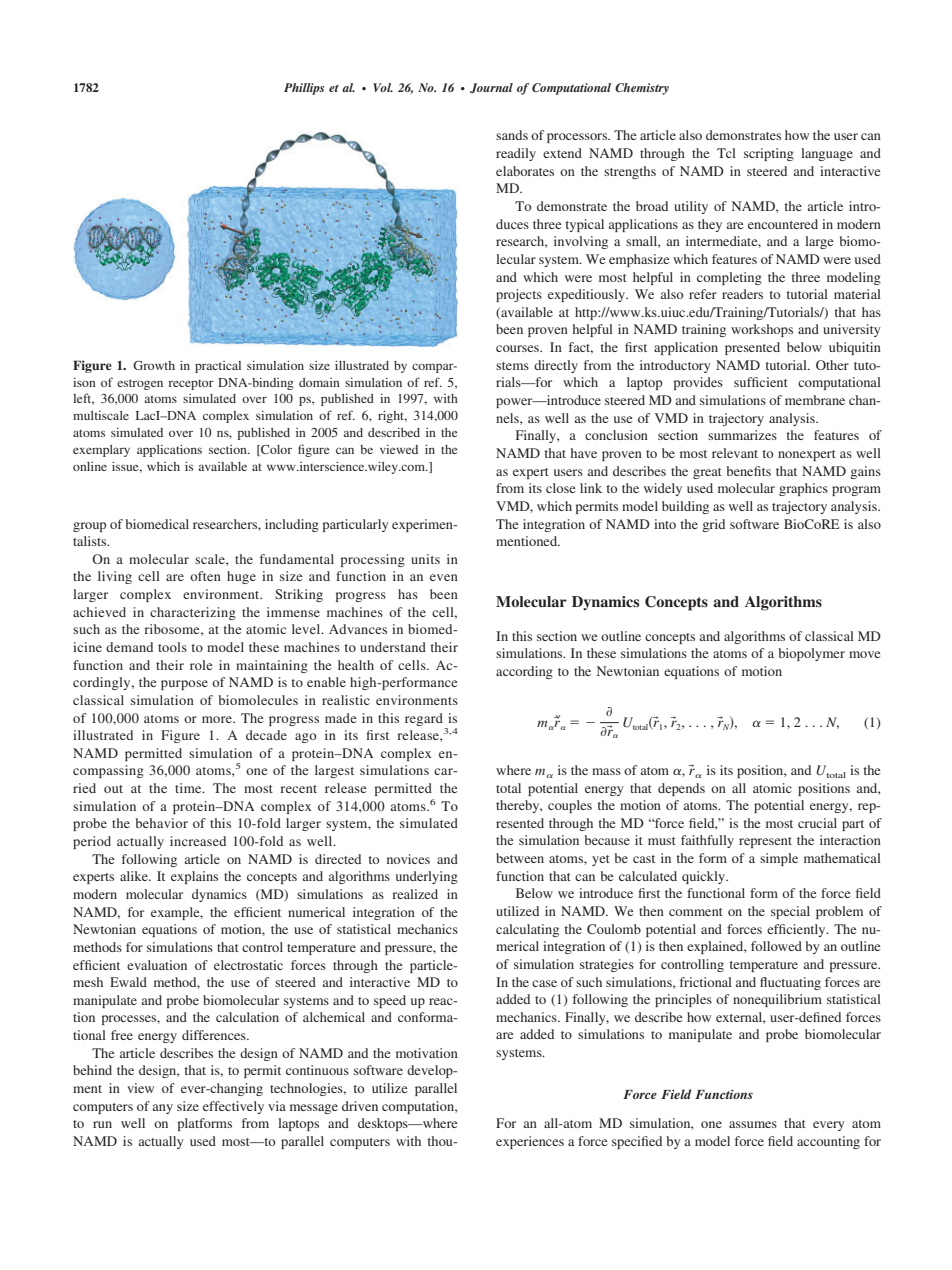  Describe the element at coordinates (491, 88) in the page. I see `Journal` at that location.
